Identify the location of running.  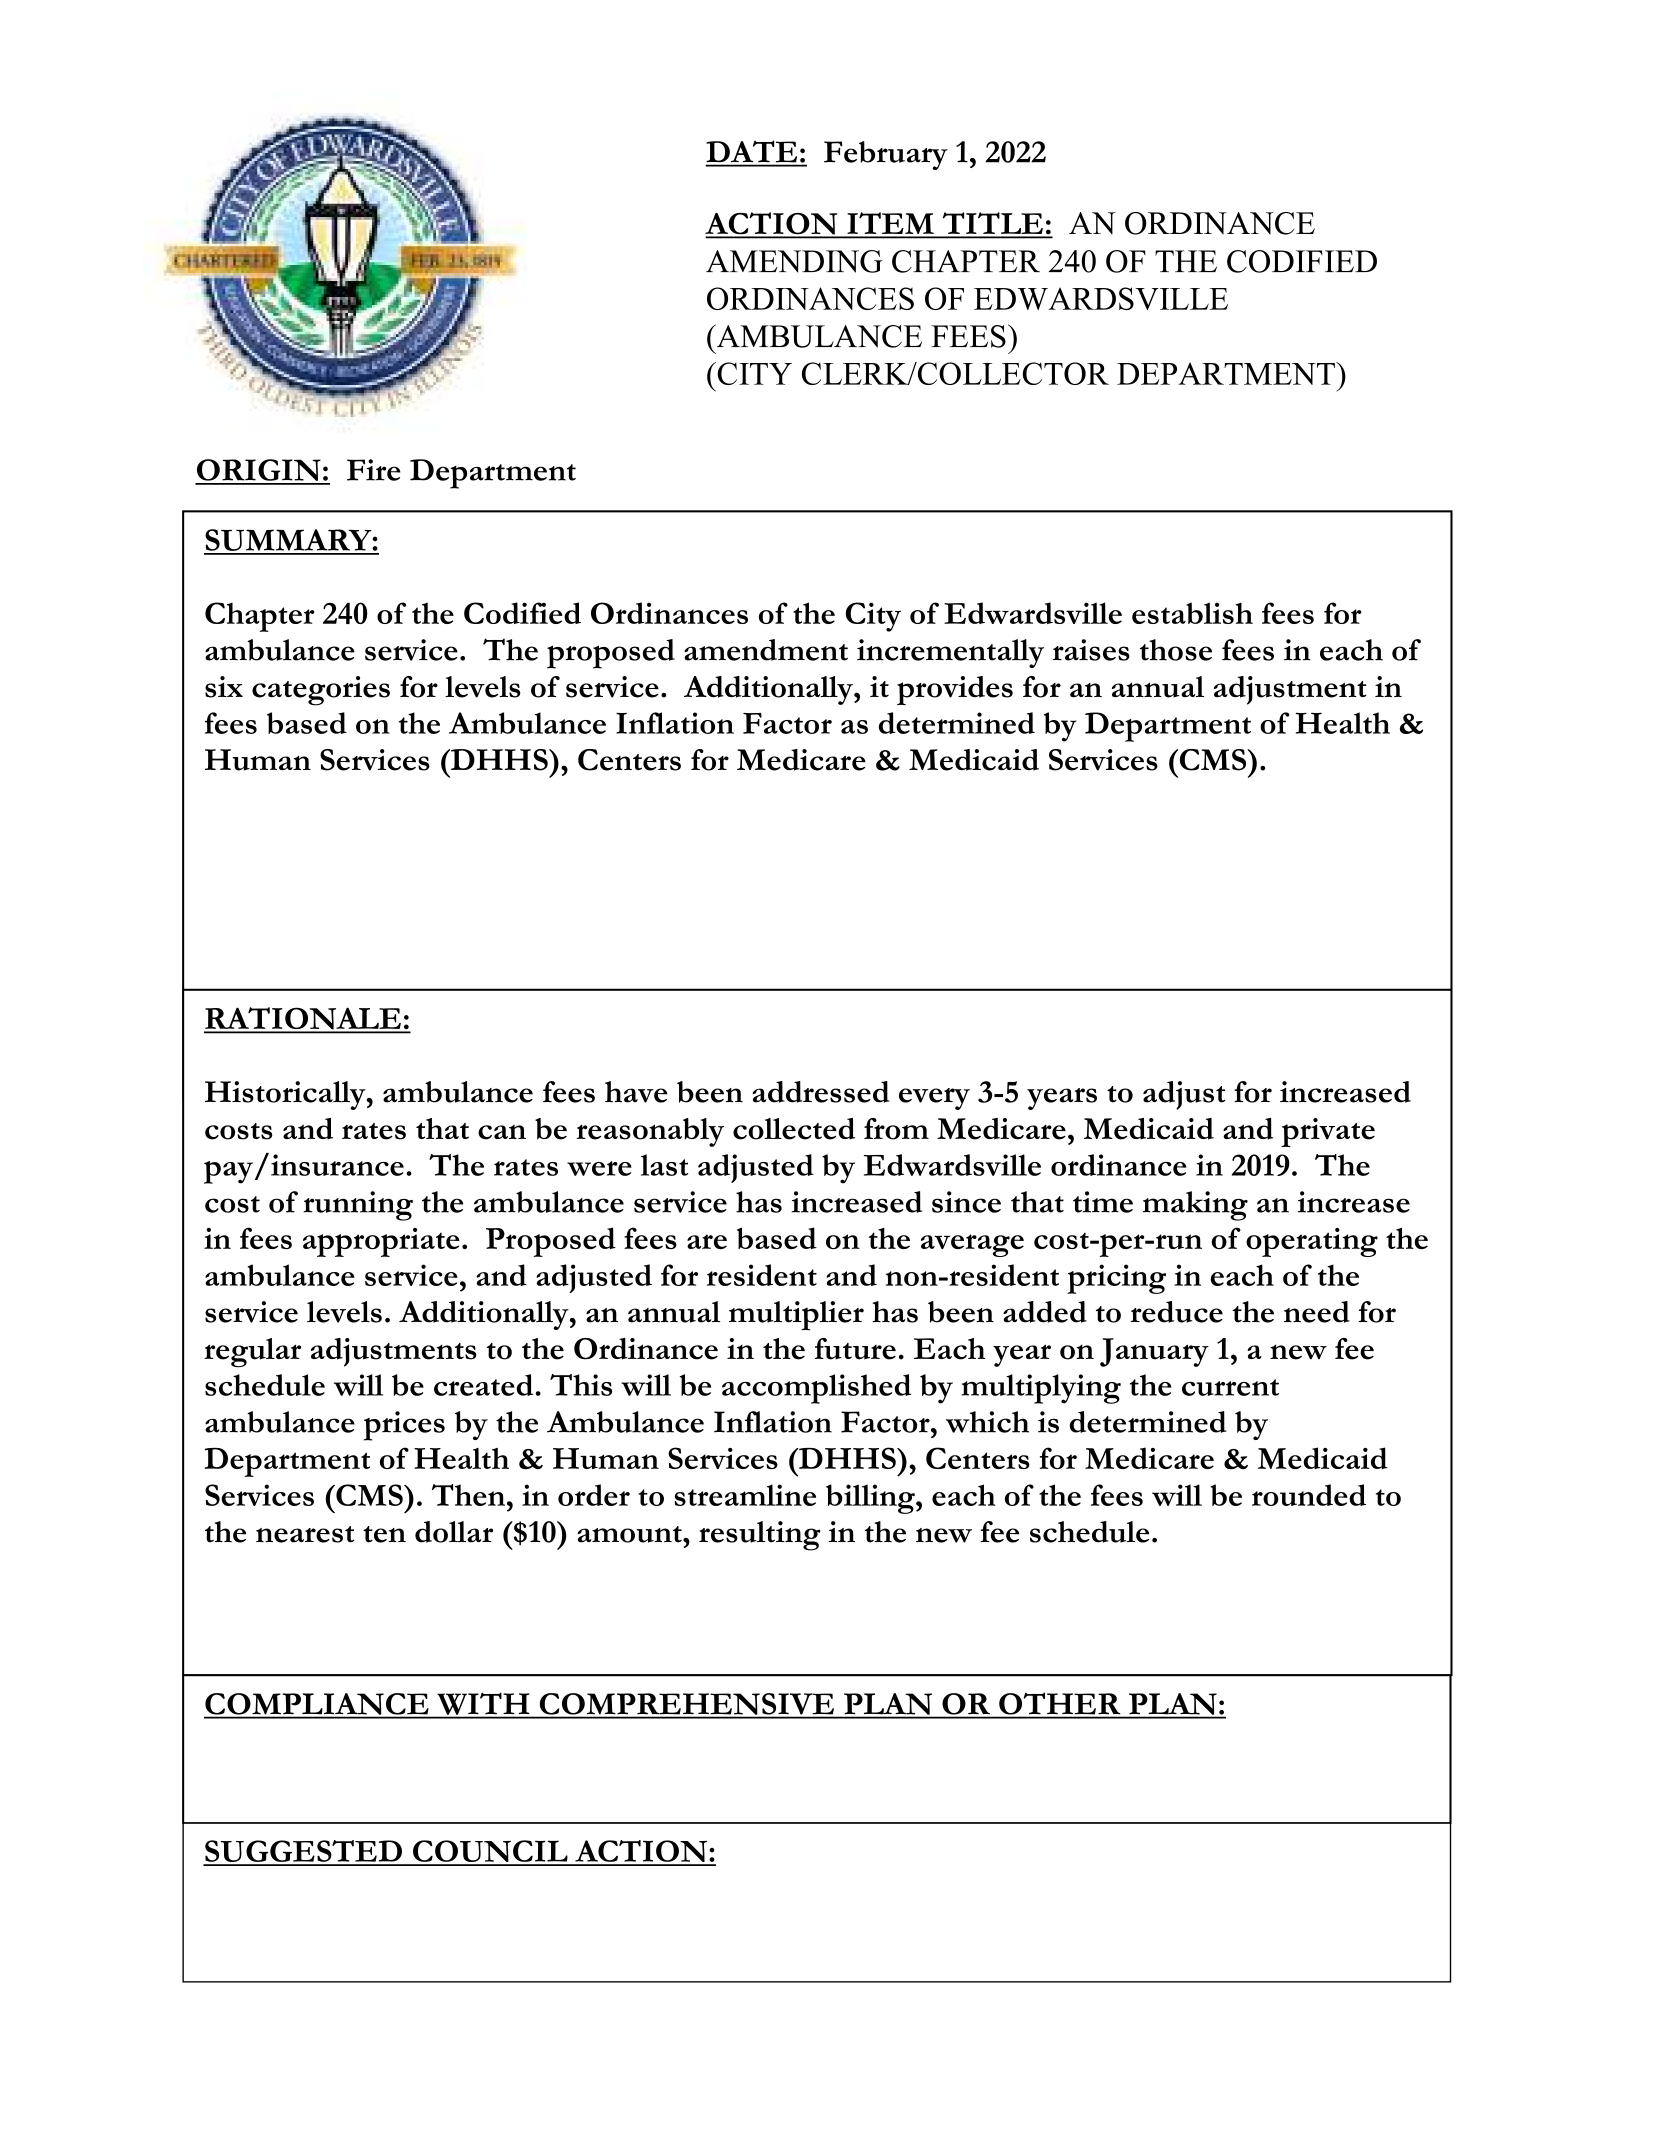
(358, 1206).
